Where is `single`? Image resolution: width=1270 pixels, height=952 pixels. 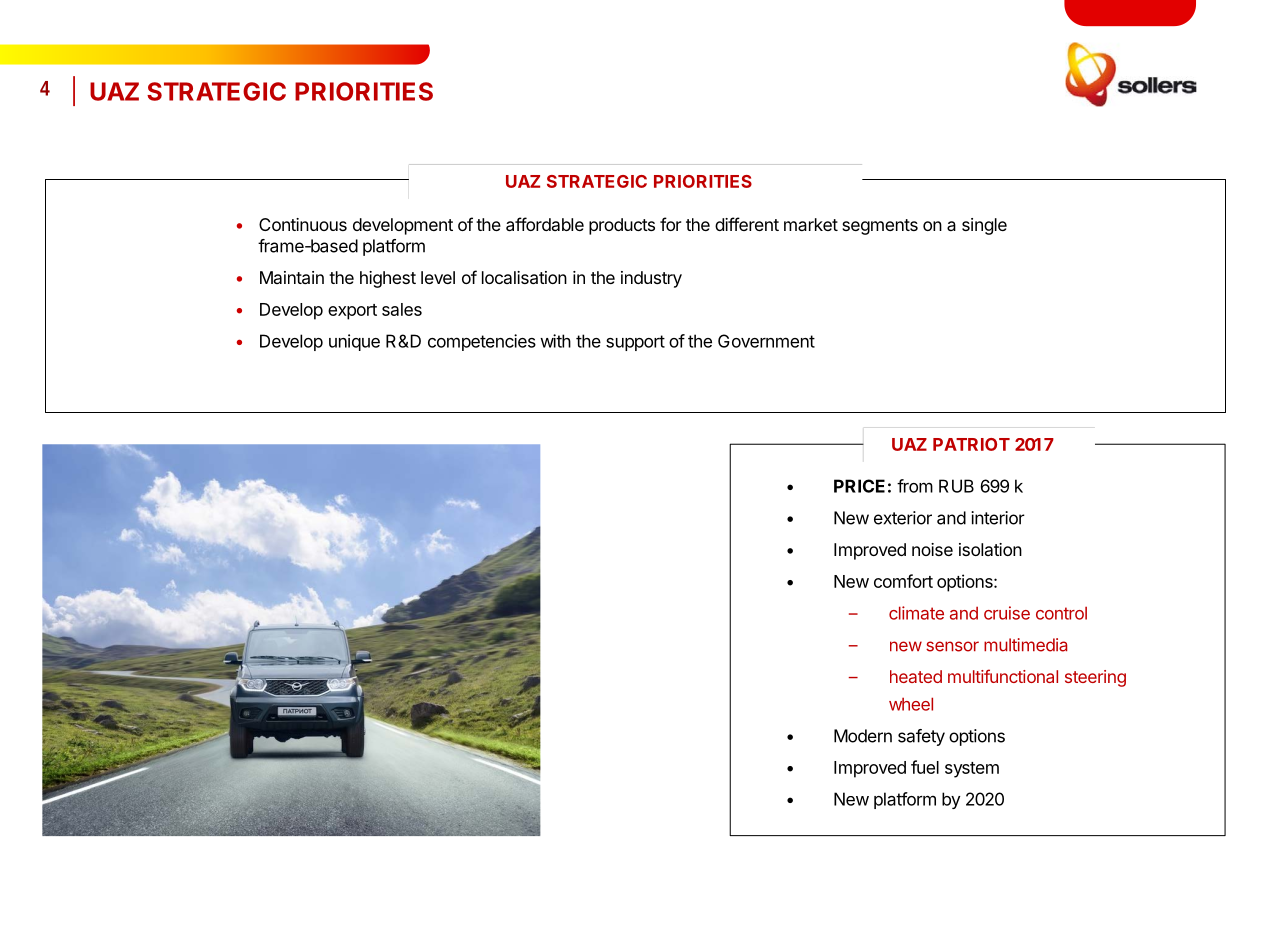
single is located at coordinates (984, 226).
